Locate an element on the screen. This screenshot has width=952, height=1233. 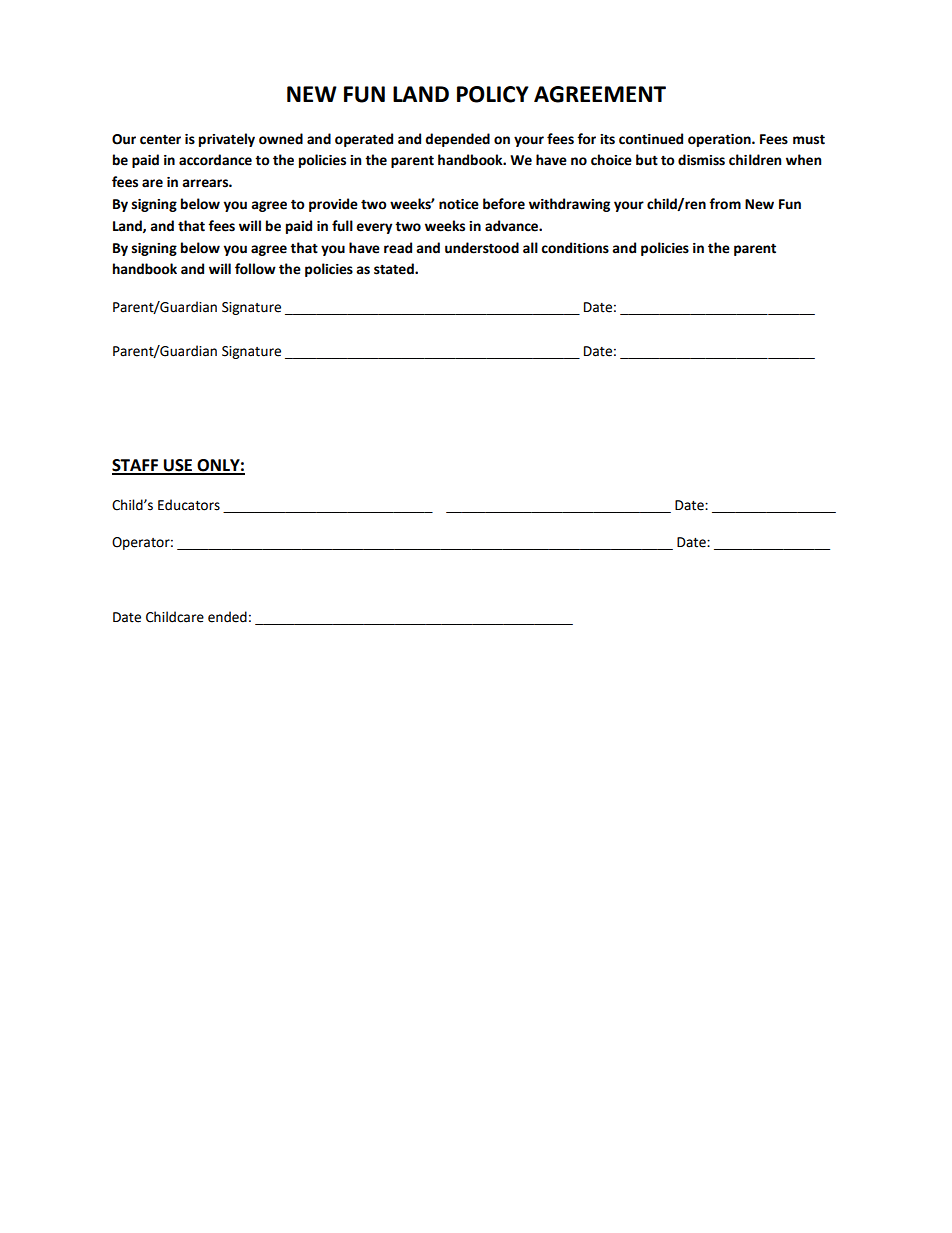
USE is located at coordinates (178, 466).
